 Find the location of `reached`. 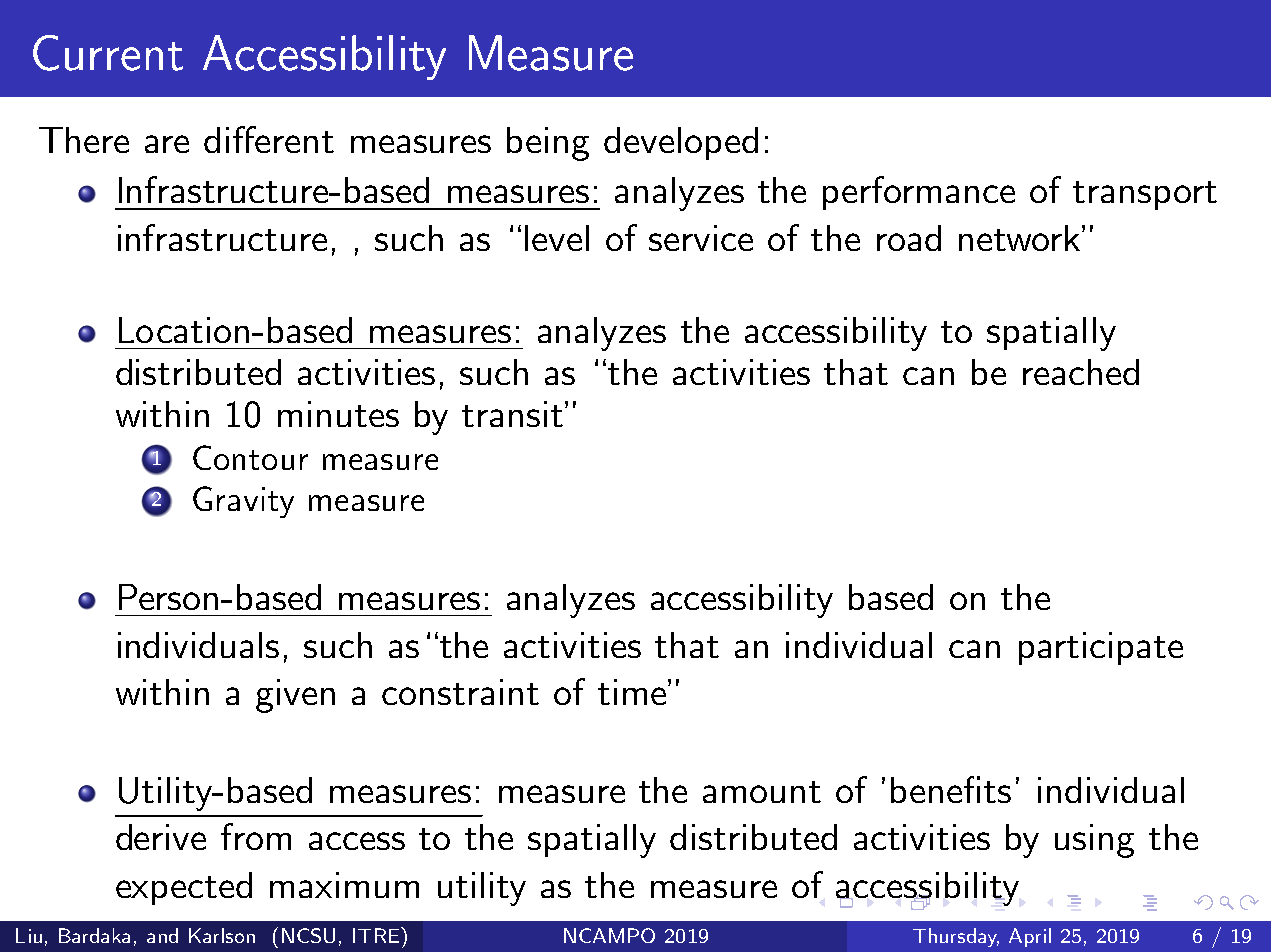

reached is located at coordinates (1081, 372).
